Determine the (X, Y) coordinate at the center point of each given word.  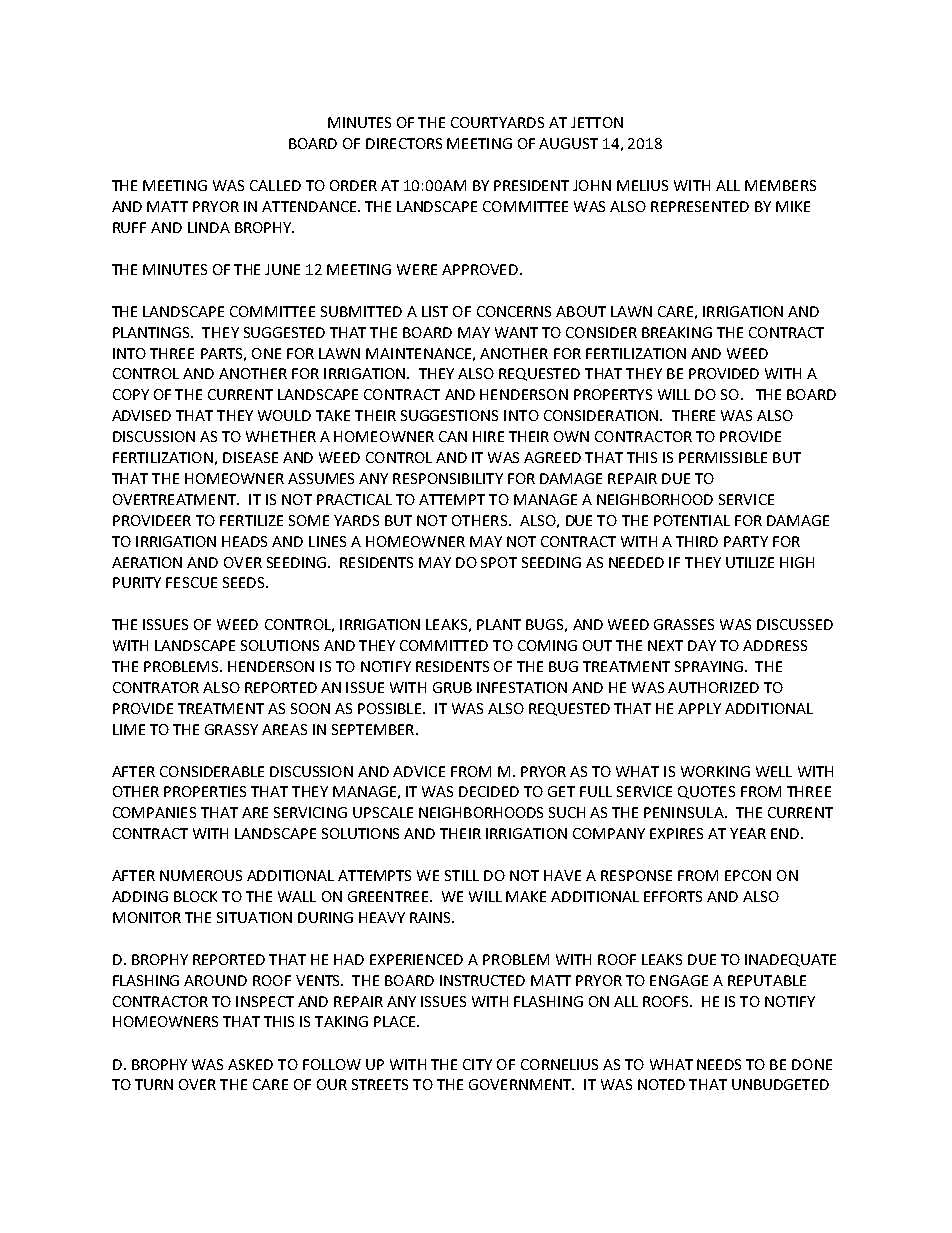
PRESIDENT (531, 185)
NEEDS (719, 1064)
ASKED (250, 1064)
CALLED (275, 185)
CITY (477, 1064)
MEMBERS (780, 185)
